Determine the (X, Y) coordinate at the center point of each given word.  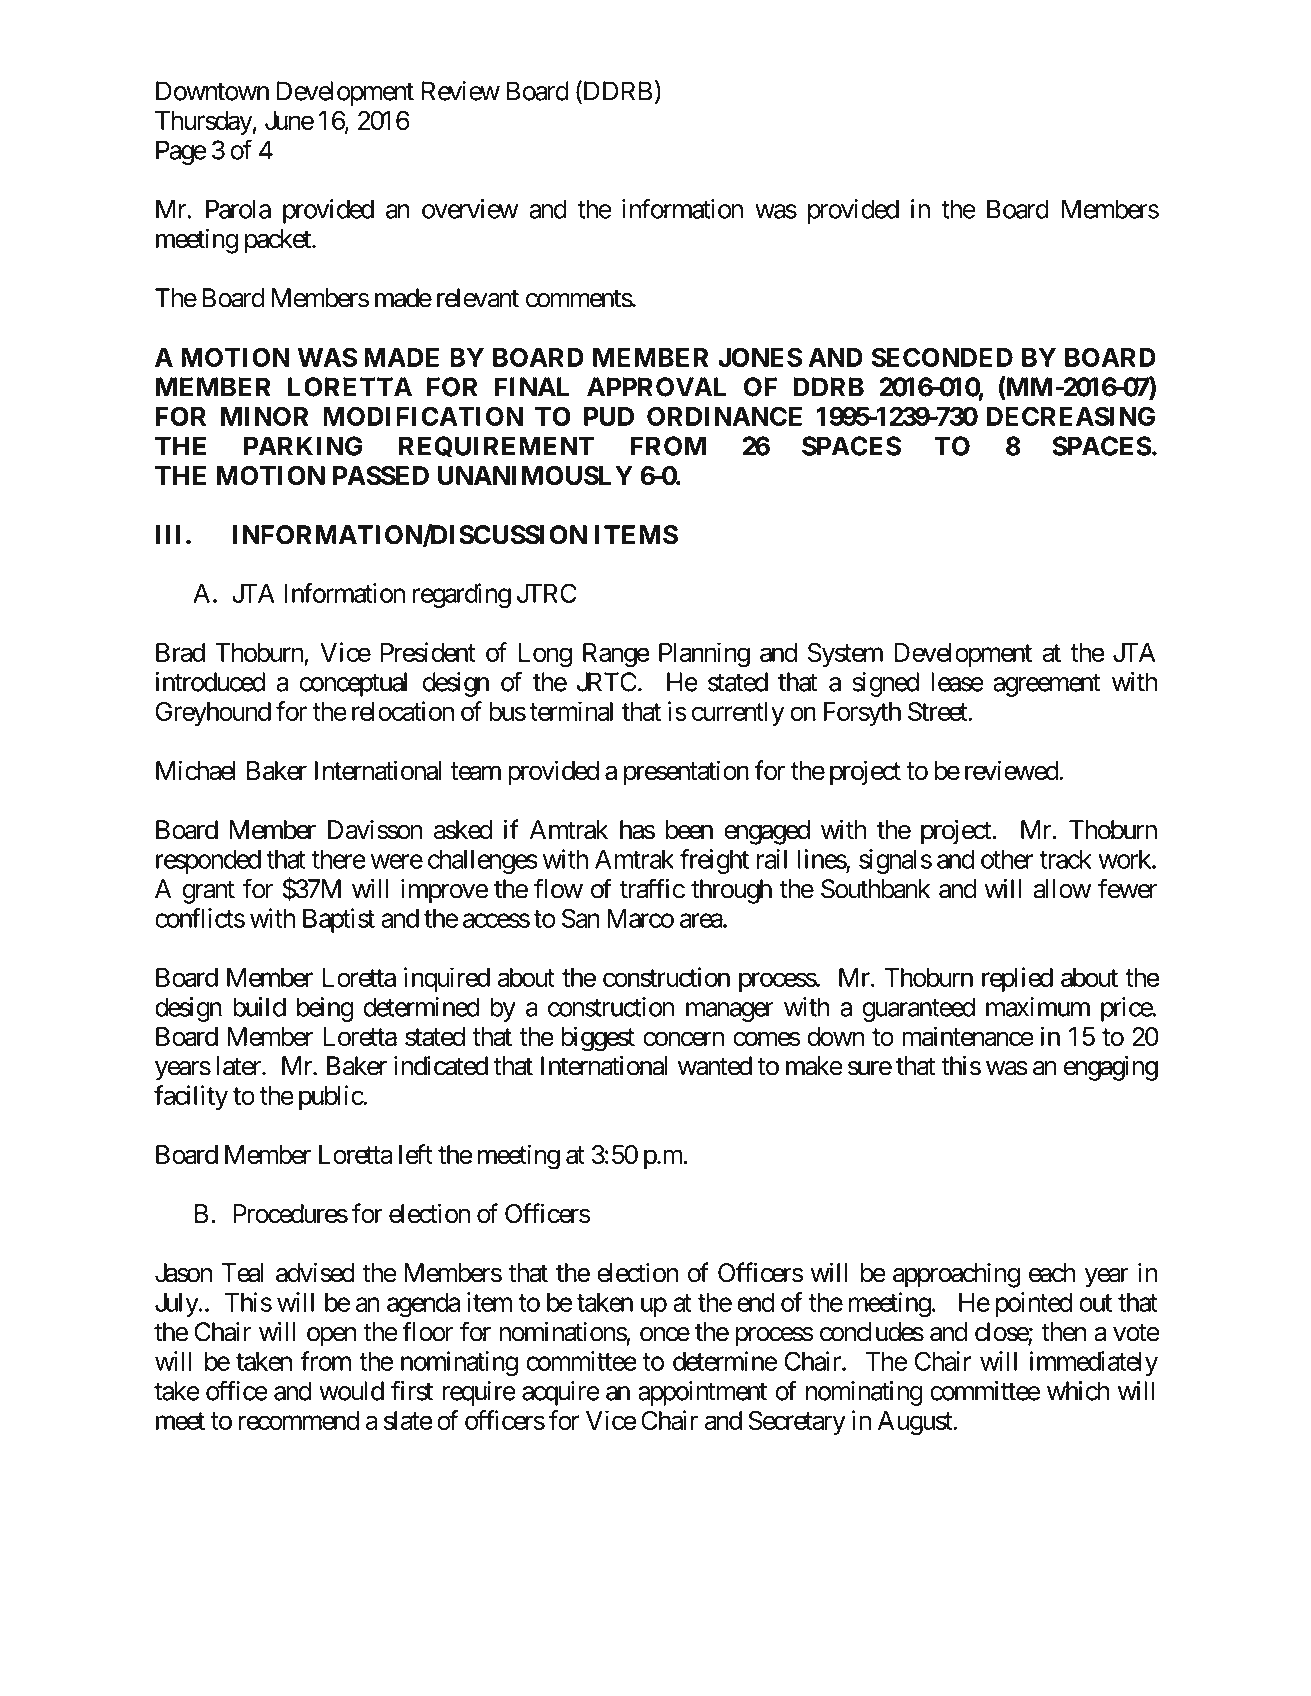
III (168, 534)
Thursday (204, 123)
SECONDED (942, 357)
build (259, 1007)
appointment (702, 1393)
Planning (704, 655)
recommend (299, 1420)
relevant (478, 298)
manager (730, 1012)
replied (1017, 979)
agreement (1046, 685)
